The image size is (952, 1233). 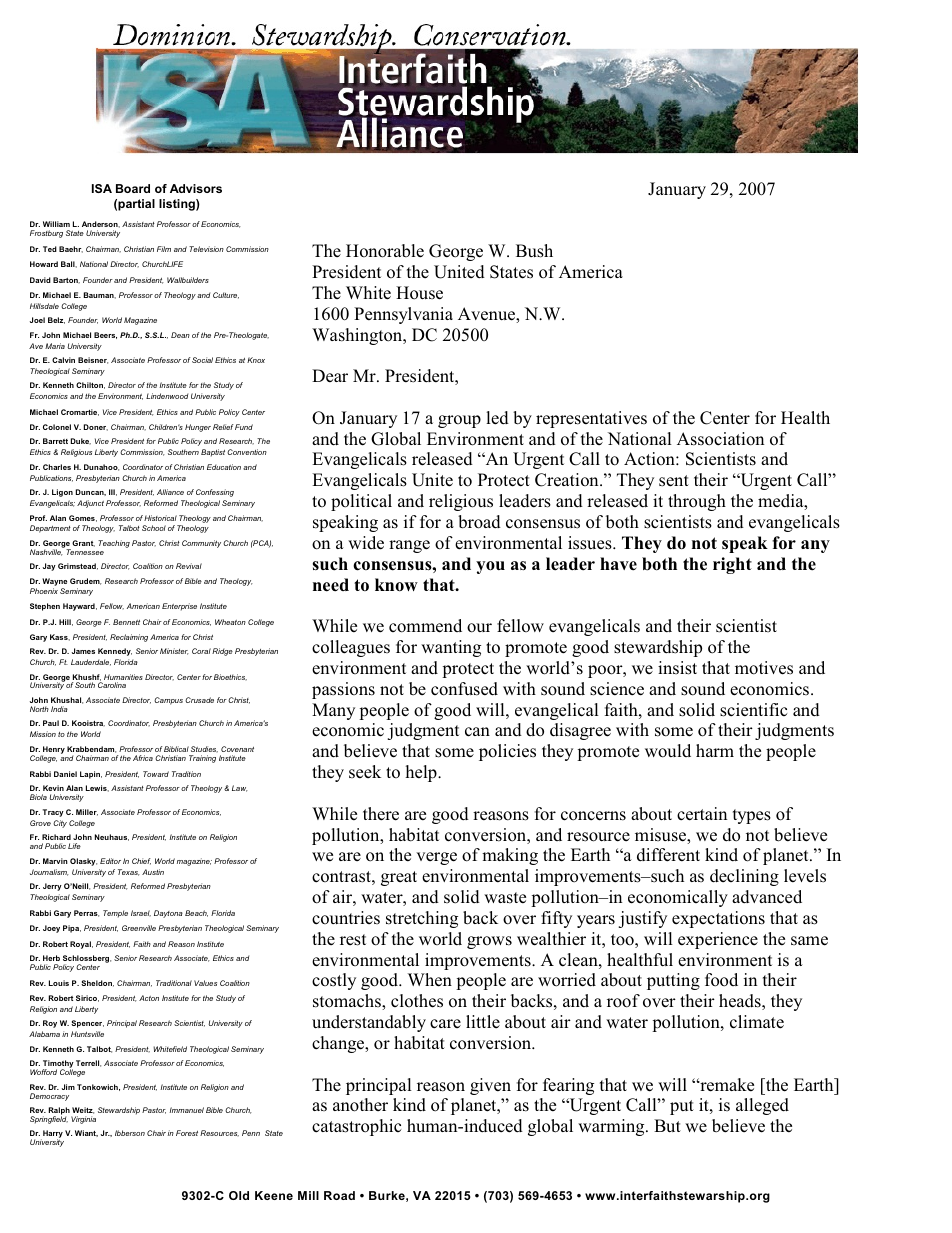 What do you see at coordinates (141, 861) in the image?
I see `Chief` at bounding box center [141, 861].
